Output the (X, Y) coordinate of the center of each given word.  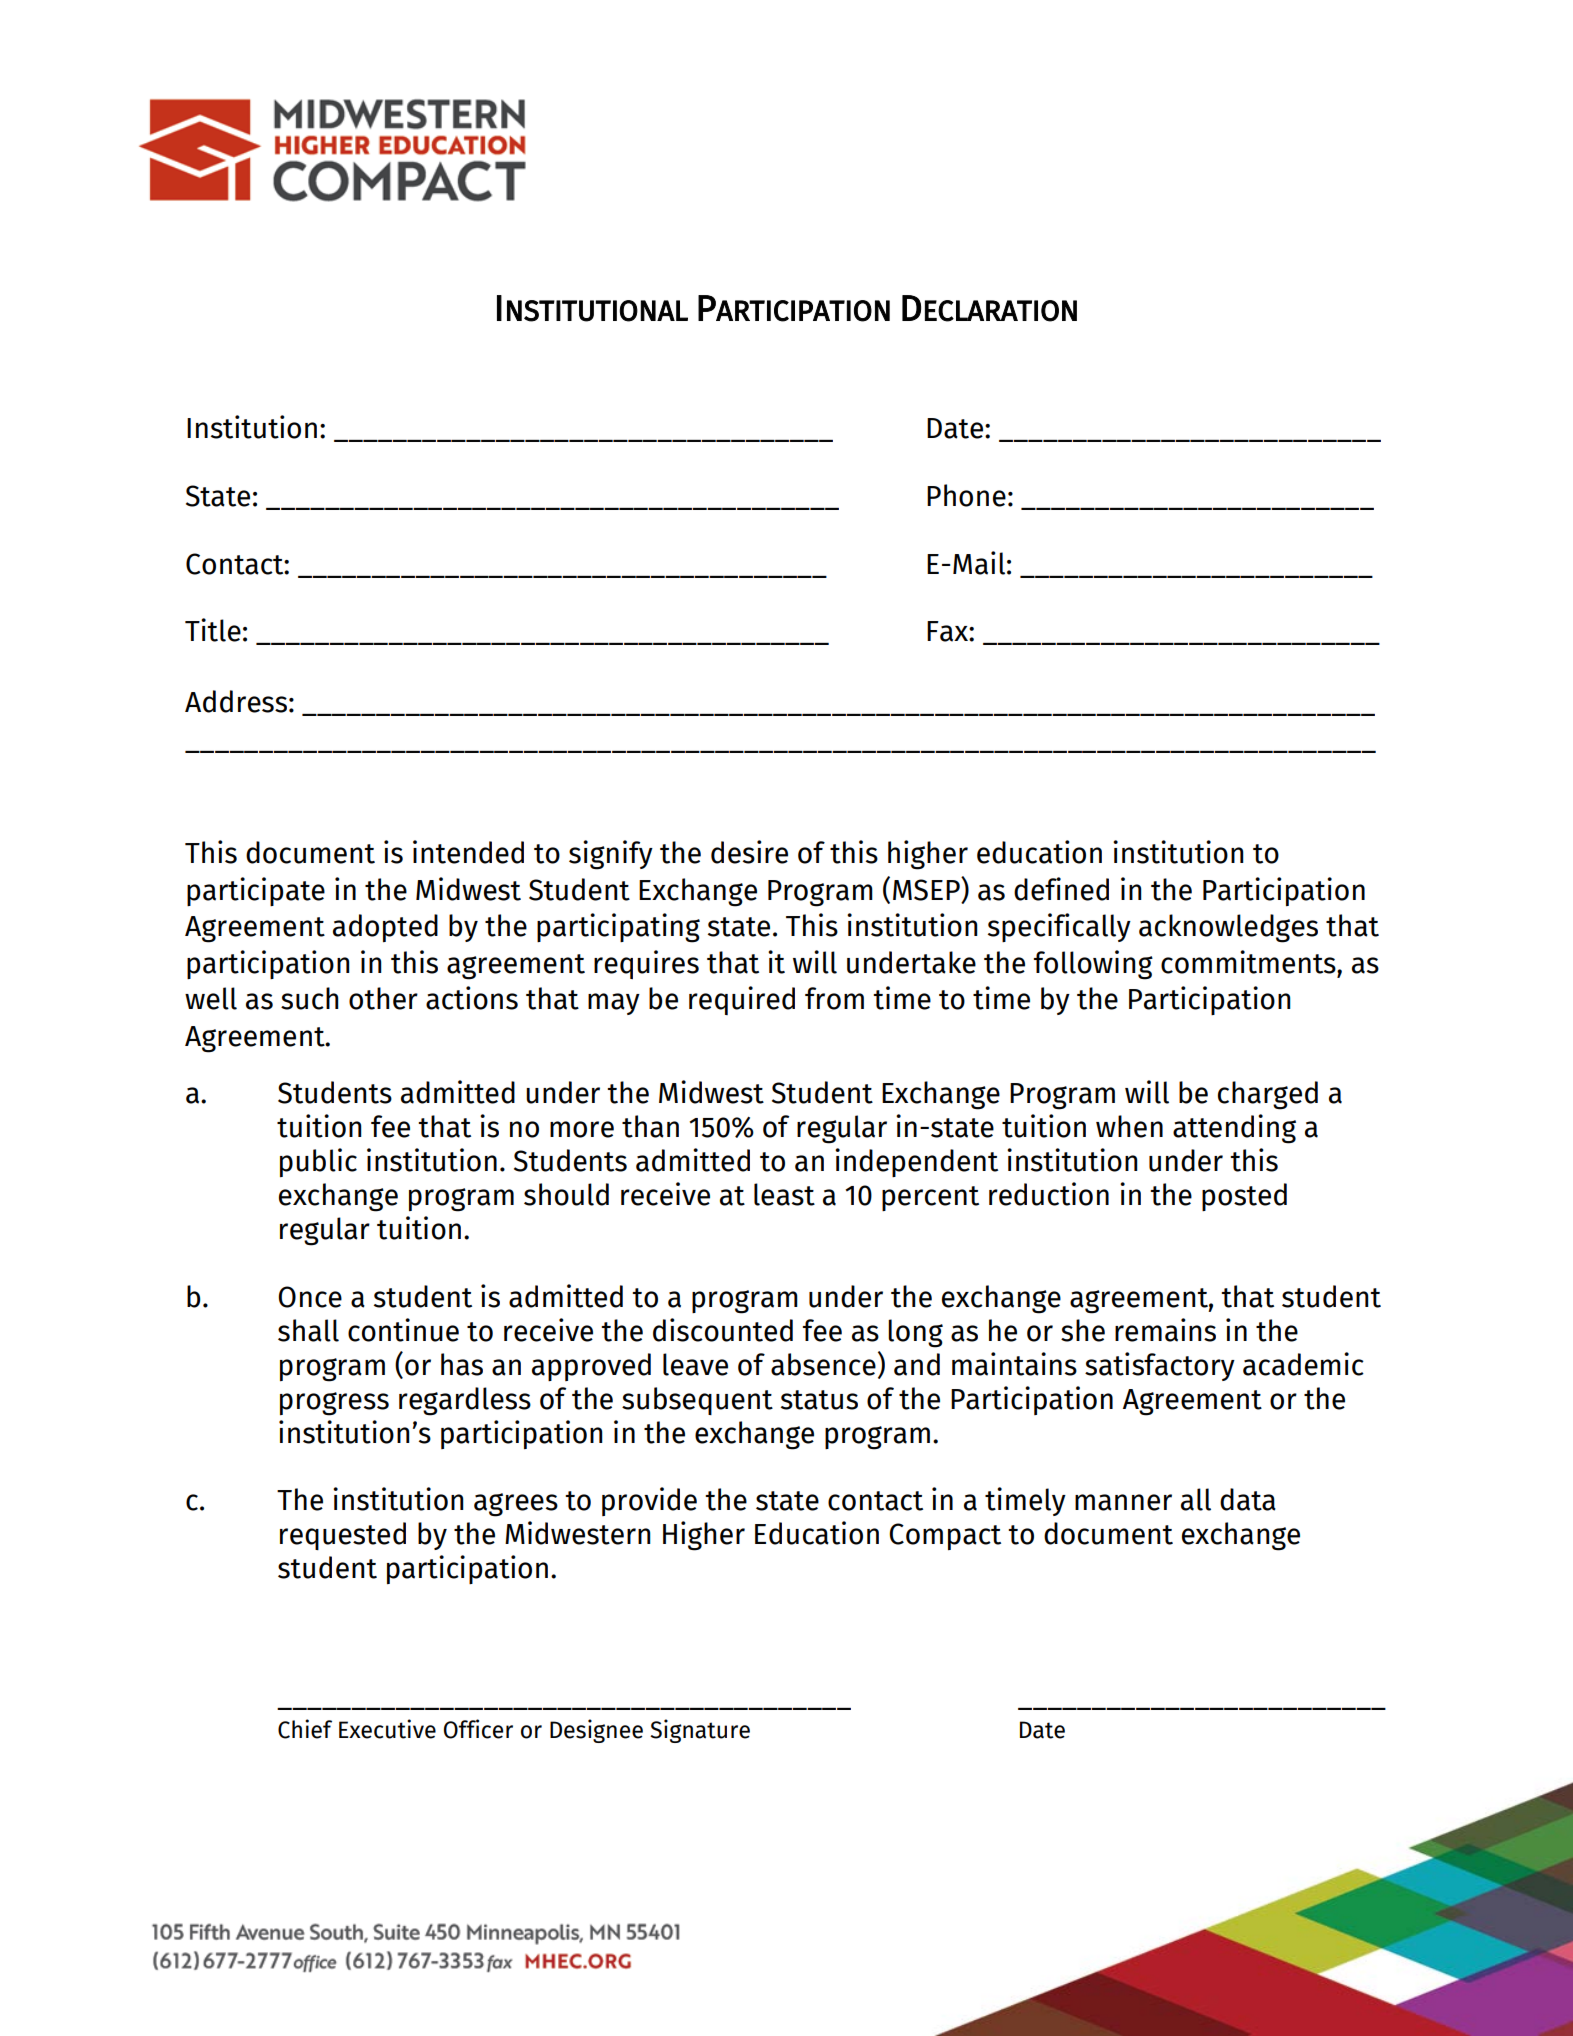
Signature (700, 1731)
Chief (305, 1729)
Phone (966, 495)
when (1129, 1126)
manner (1123, 1502)
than (650, 1126)
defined (1061, 889)
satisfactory (1160, 1366)
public (318, 1162)
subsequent (697, 1401)
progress (334, 1404)
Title (213, 630)
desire (749, 852)
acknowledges (1228, 928)
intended (468, 852)
